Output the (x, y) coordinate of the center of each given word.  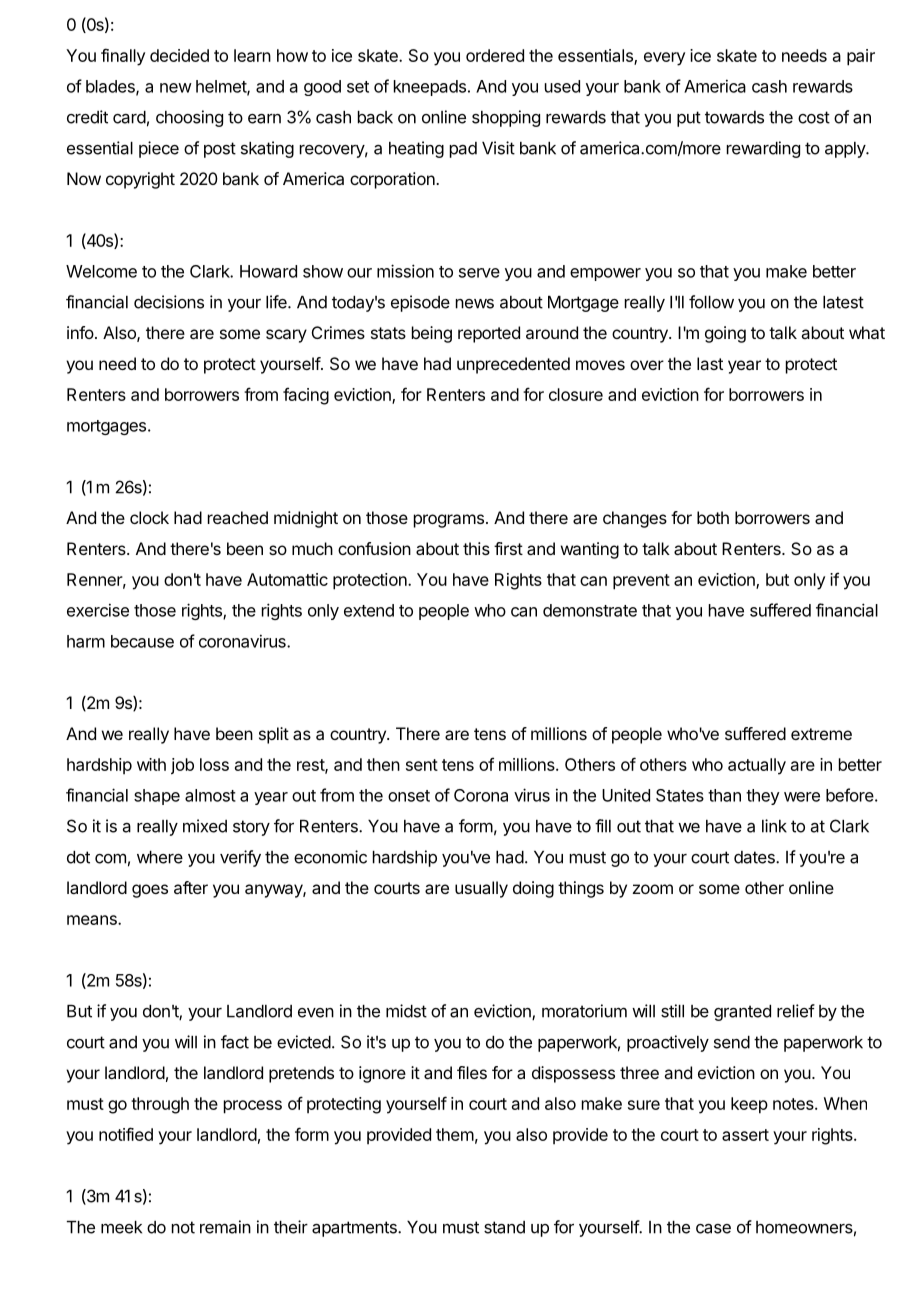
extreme (821, 734)
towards (734, 117)
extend (369, 610)
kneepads (430, 88)
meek (121, 1227)
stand (504, 1227)
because (142, 641)
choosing (189, 118)
